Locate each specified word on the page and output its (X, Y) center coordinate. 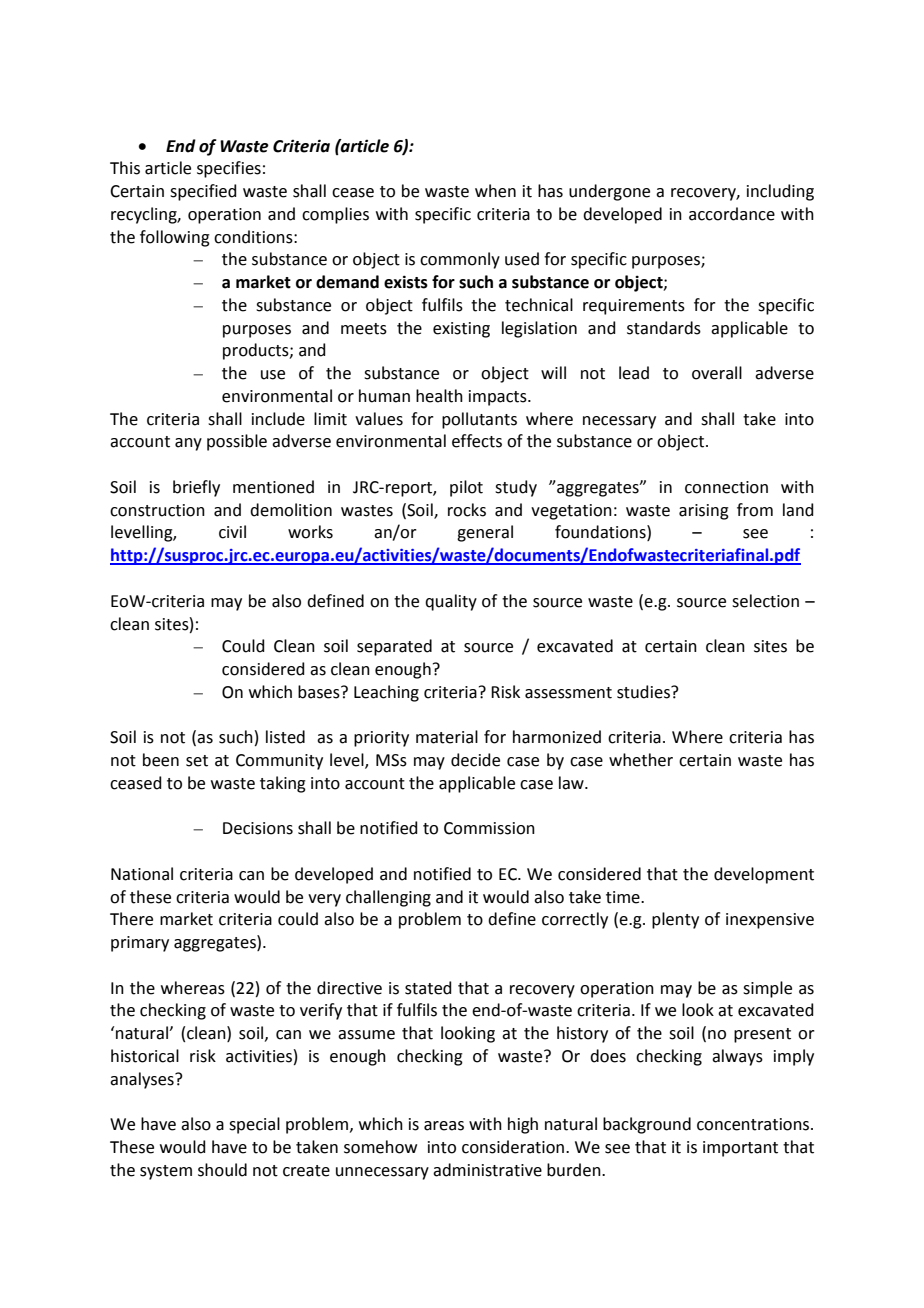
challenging (388, 898)
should (222, 1170)
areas (444, 1126)
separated (394, 647)
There (131, 919)
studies (644, 692)
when (495, 191)
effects (477, 441)
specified (203, 192)
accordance (732, 214)
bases (320, 692)
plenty (675, 920)
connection (726, 487)
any (188, 444)
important (740, 1149)
